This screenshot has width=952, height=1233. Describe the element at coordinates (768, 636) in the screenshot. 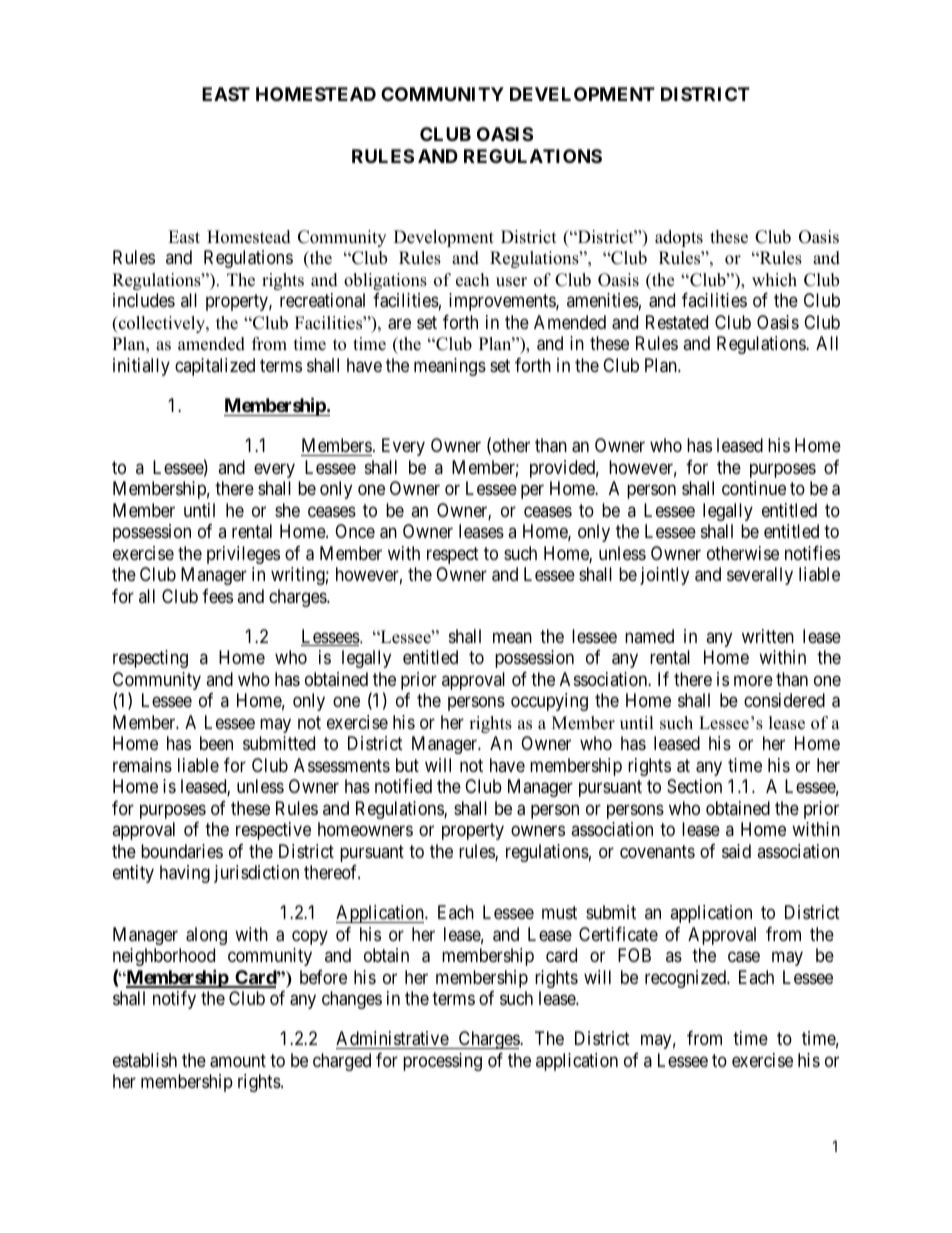

I see `written` at that location.
